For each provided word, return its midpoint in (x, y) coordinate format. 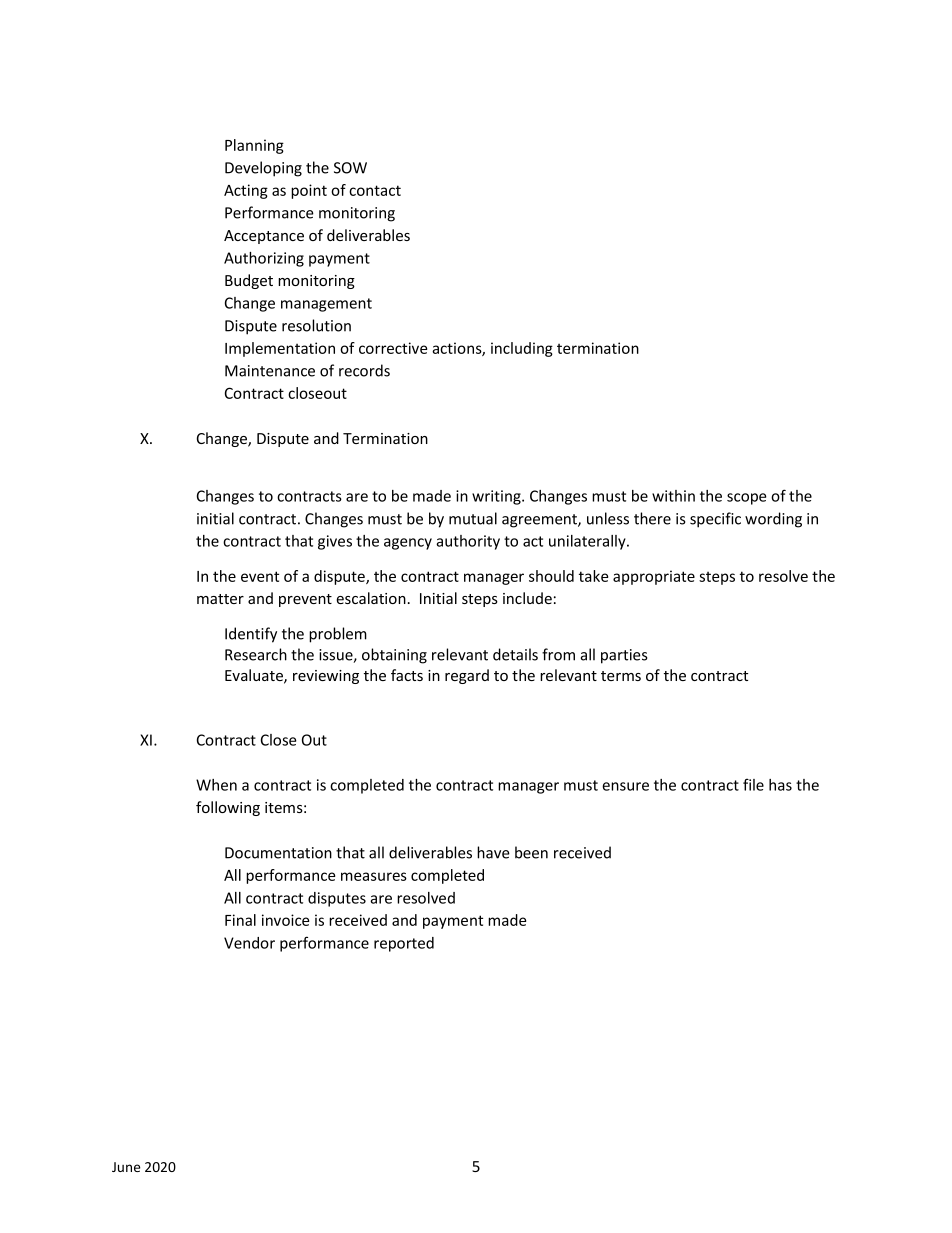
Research (256, 654)
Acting (246, 191)
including (522, 349)
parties (624, 656)
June (126, 1167)
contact (375, 190)
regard (467, 676)
